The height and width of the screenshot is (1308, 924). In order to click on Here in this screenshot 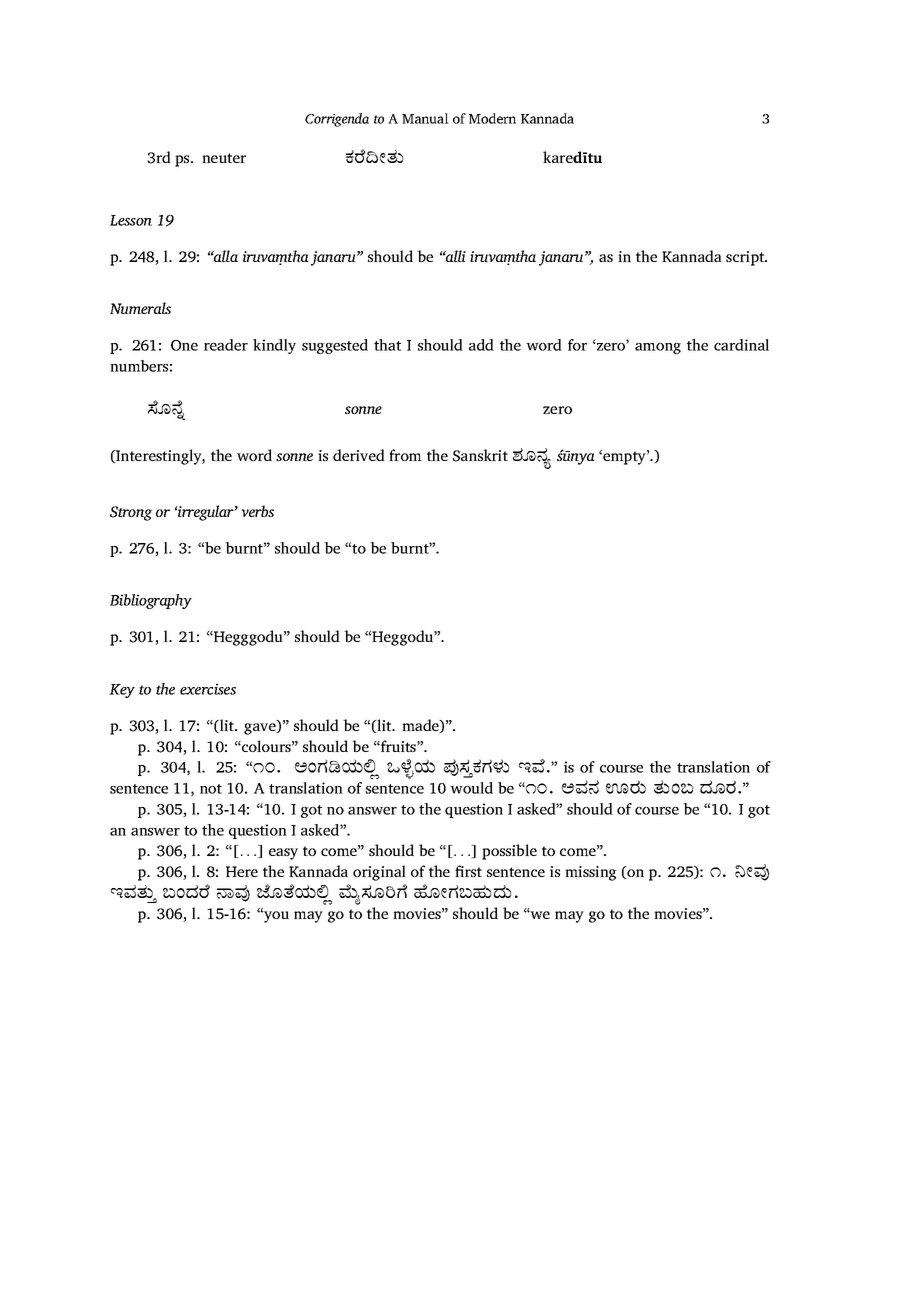, I will do `click(242, 871)`.
